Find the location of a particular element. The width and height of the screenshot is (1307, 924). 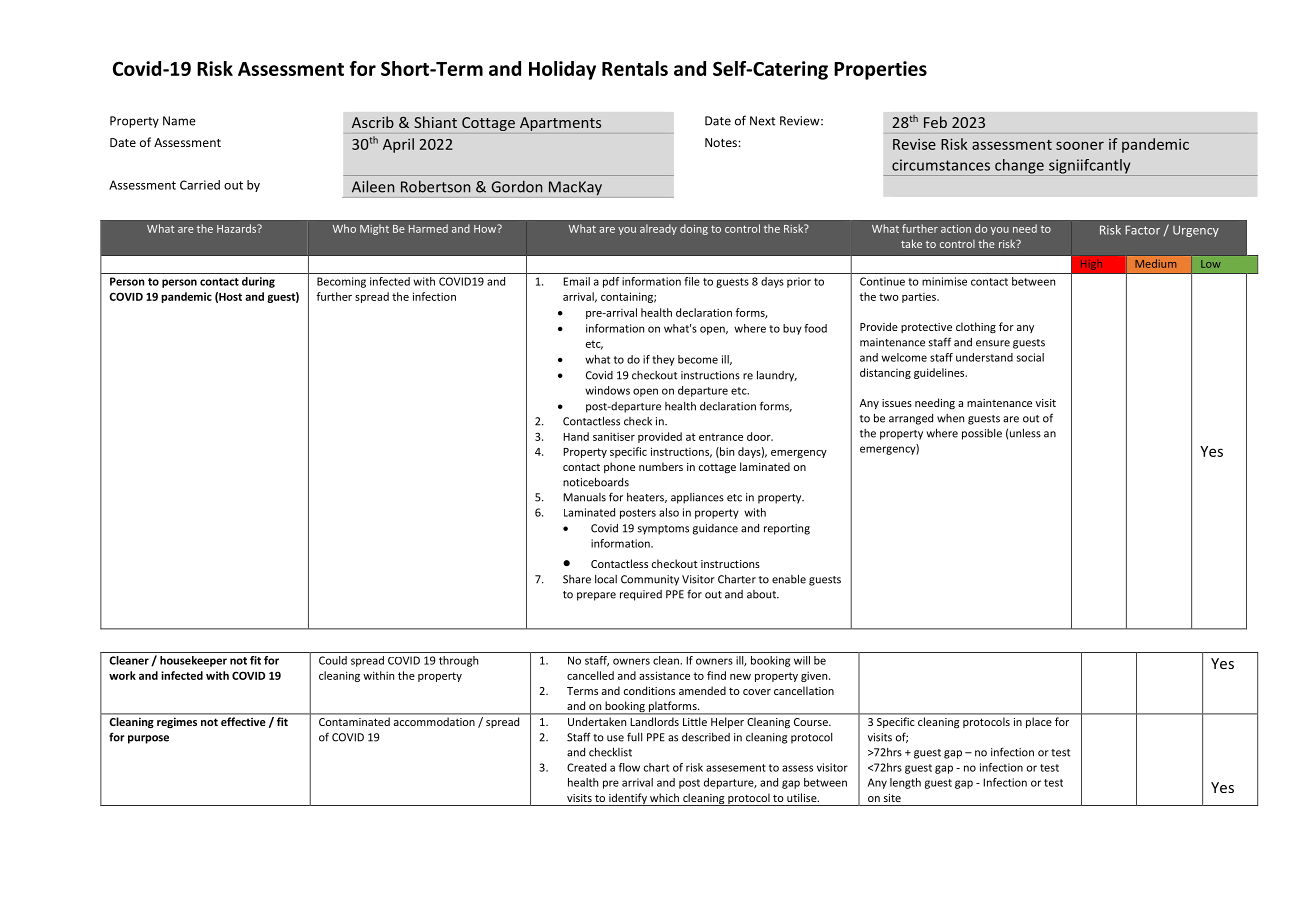

during is located at coordinates (258, 282).
